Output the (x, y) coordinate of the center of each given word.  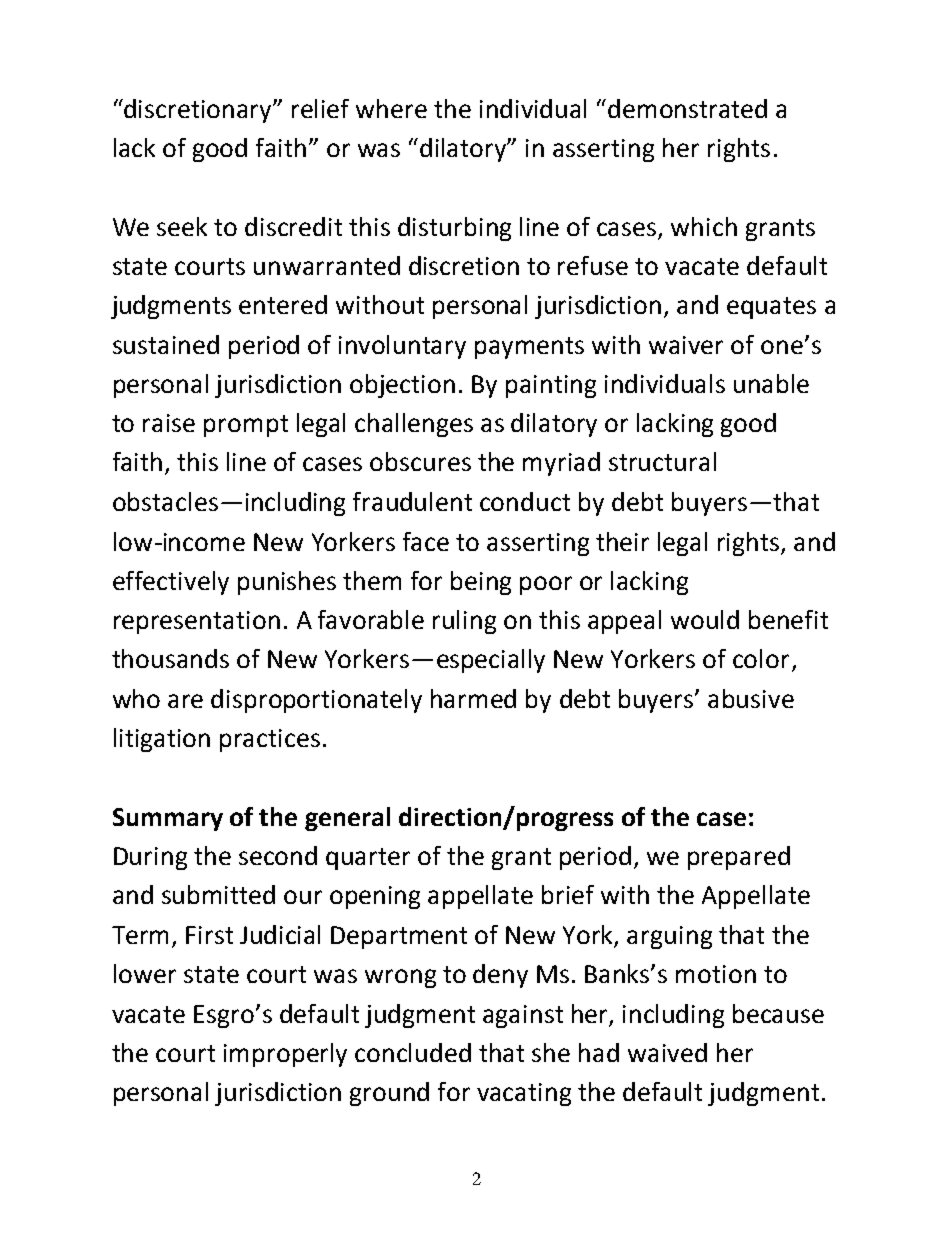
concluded (413, 1052)
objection (402, 386)
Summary (168, 819)
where (391, 108)
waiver (686, 345)
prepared (739, 858)
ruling (464, 622)
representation (197, 622)
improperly (285, 1055)
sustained (166, 344)
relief (320, 108)
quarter (368, 859)
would (705, 619)
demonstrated (687, 108)
